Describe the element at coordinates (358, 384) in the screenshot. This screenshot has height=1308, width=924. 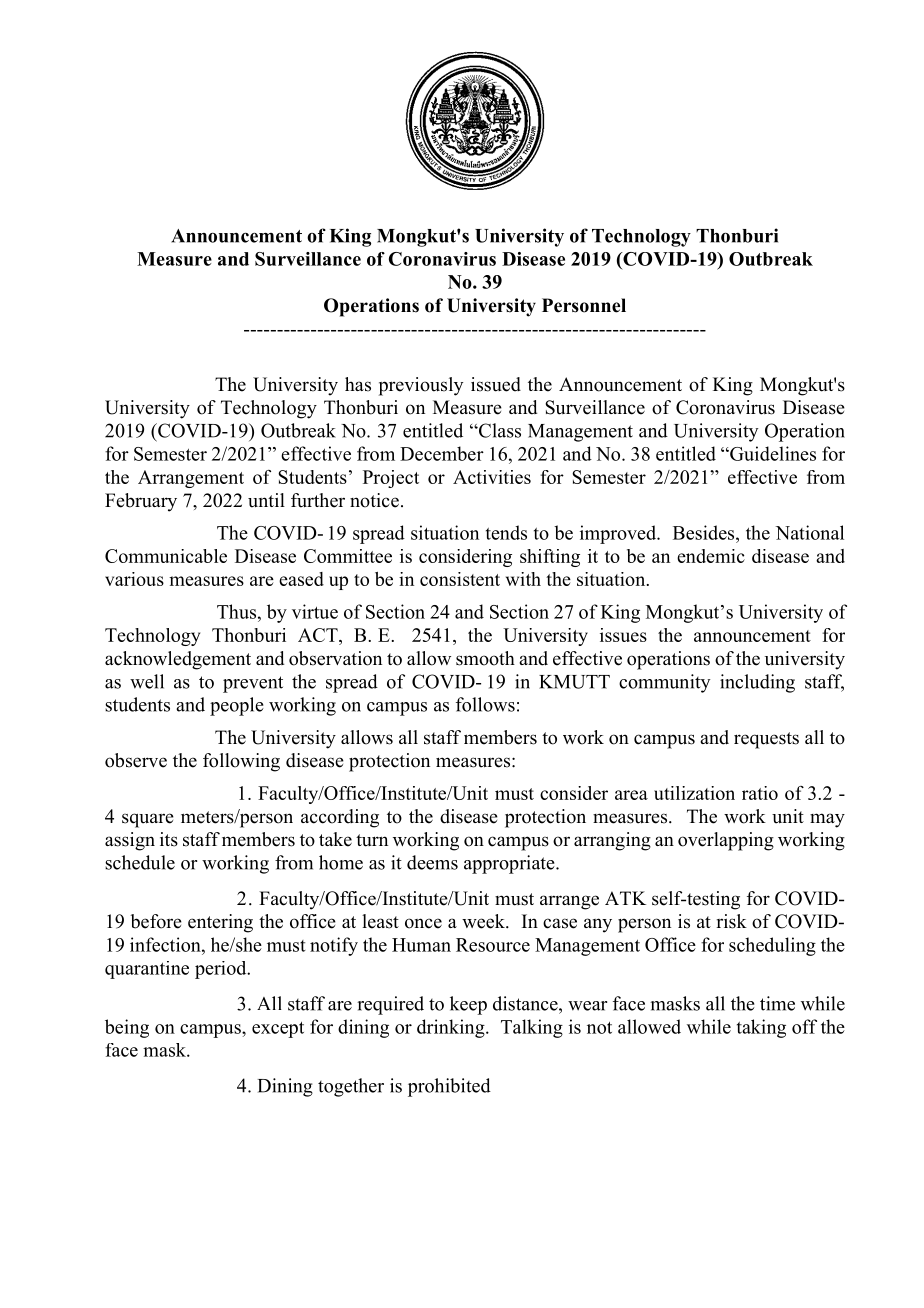
I see `has` at that location.
